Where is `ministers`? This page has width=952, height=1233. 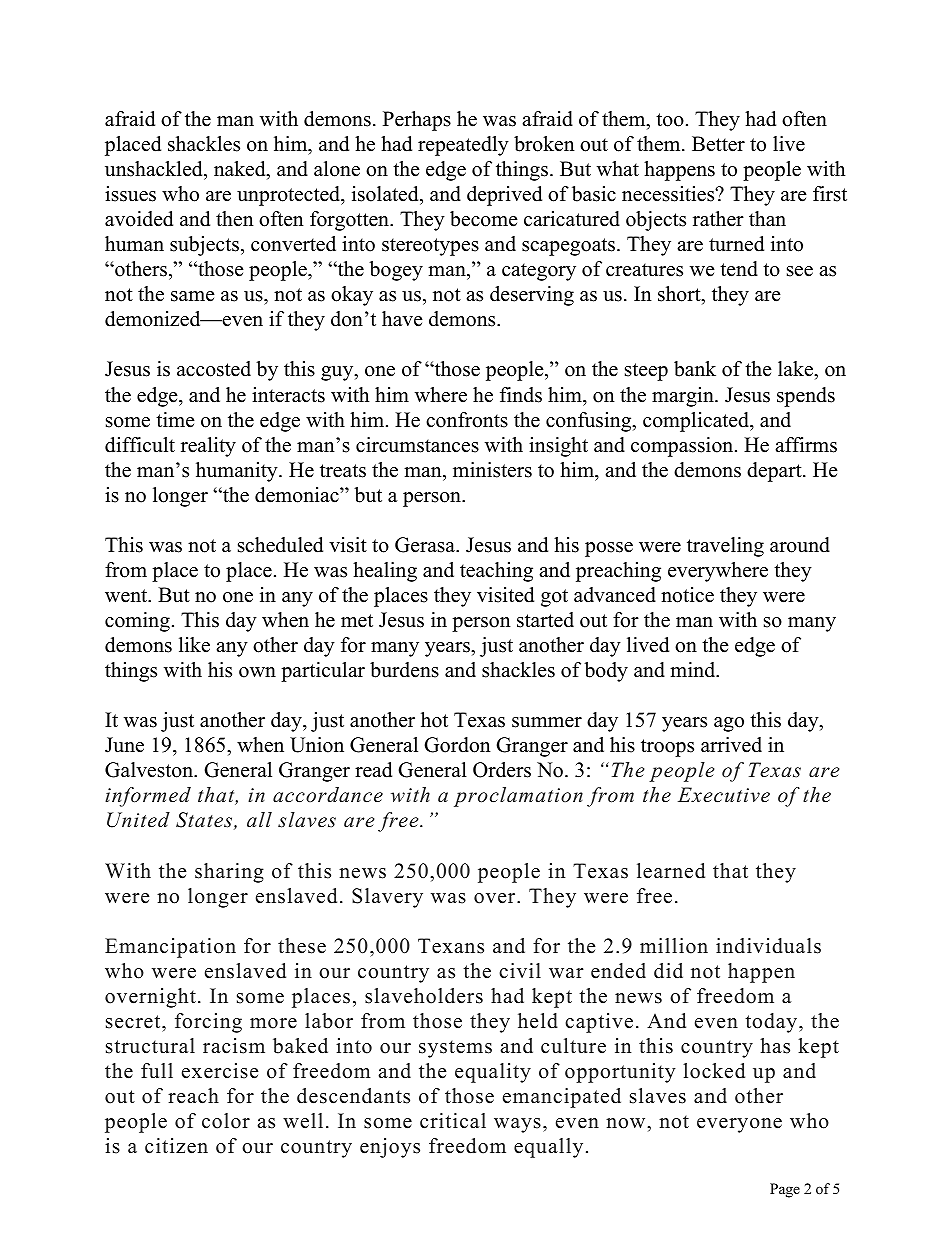 ministers is located at coordinates (492, 470).
